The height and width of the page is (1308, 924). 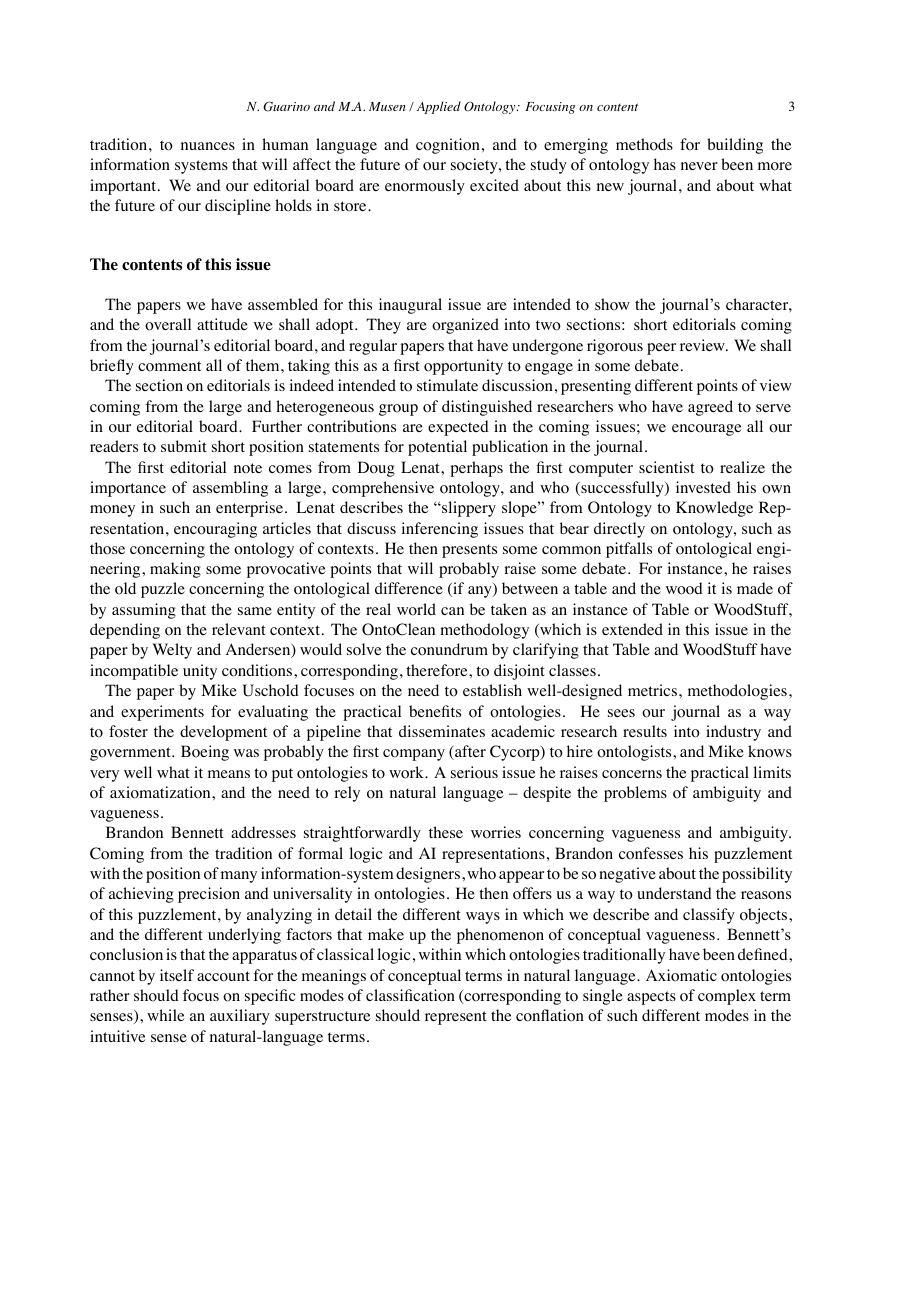 What do you see at coordinates (635, 794) in the page?
I see `problems` at bounding box center [635, 794].
